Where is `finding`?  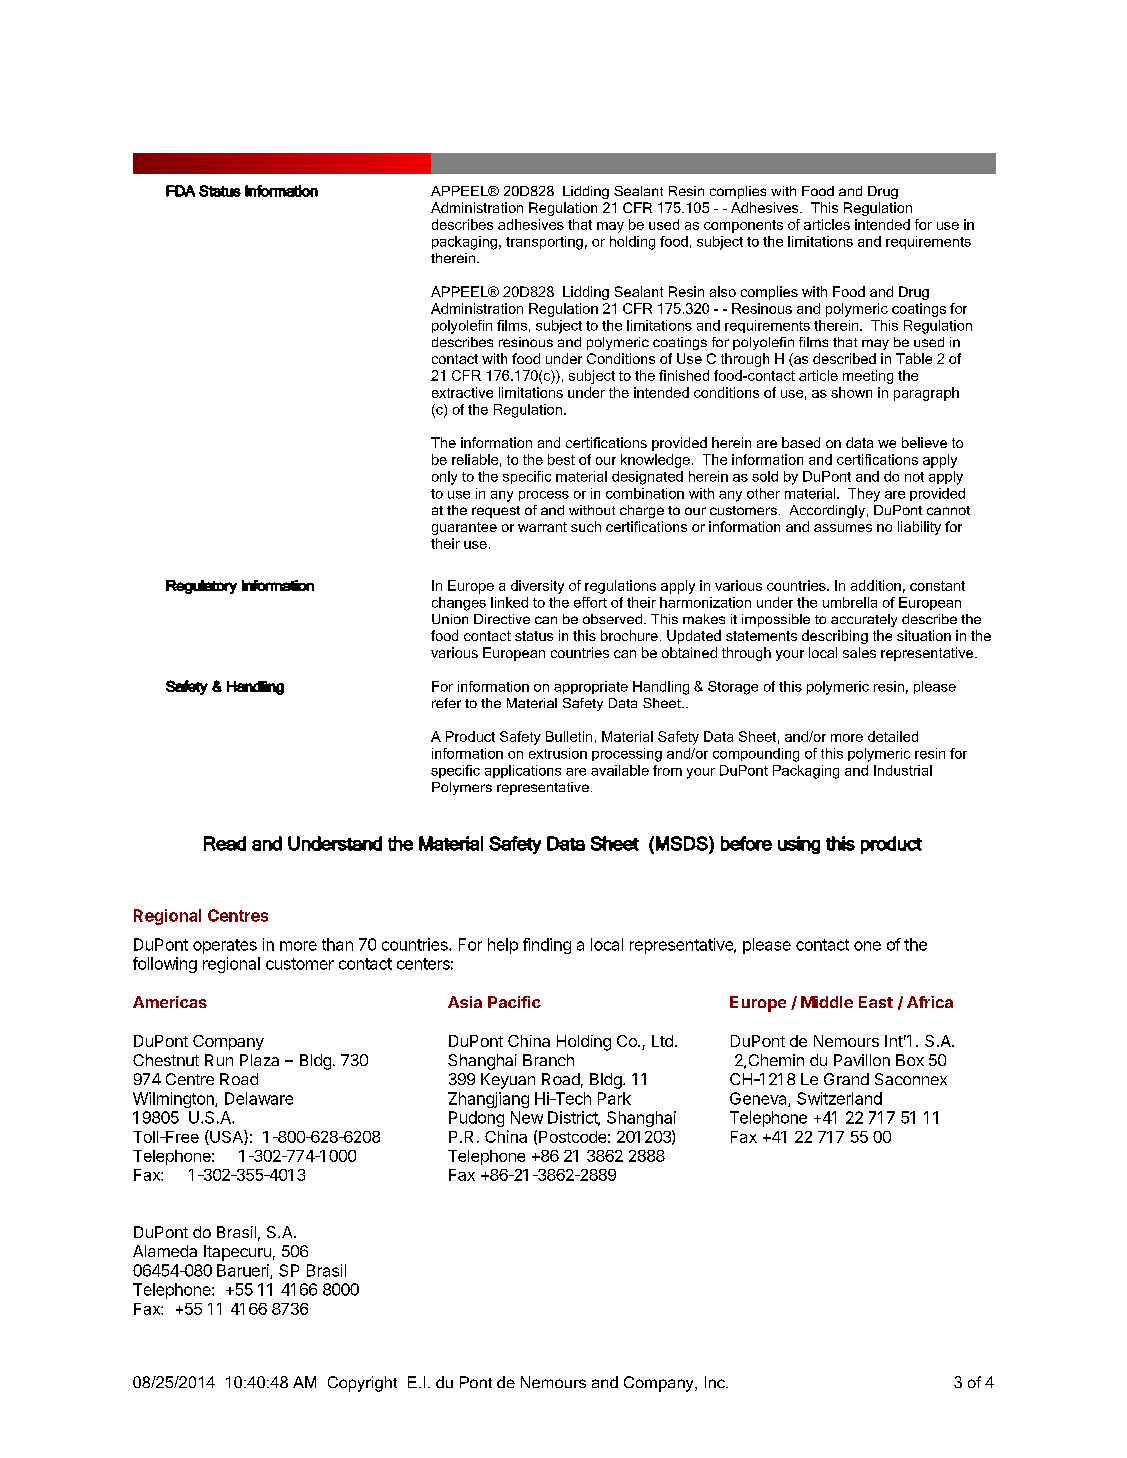
finding is located at coordinates (547, 946).
